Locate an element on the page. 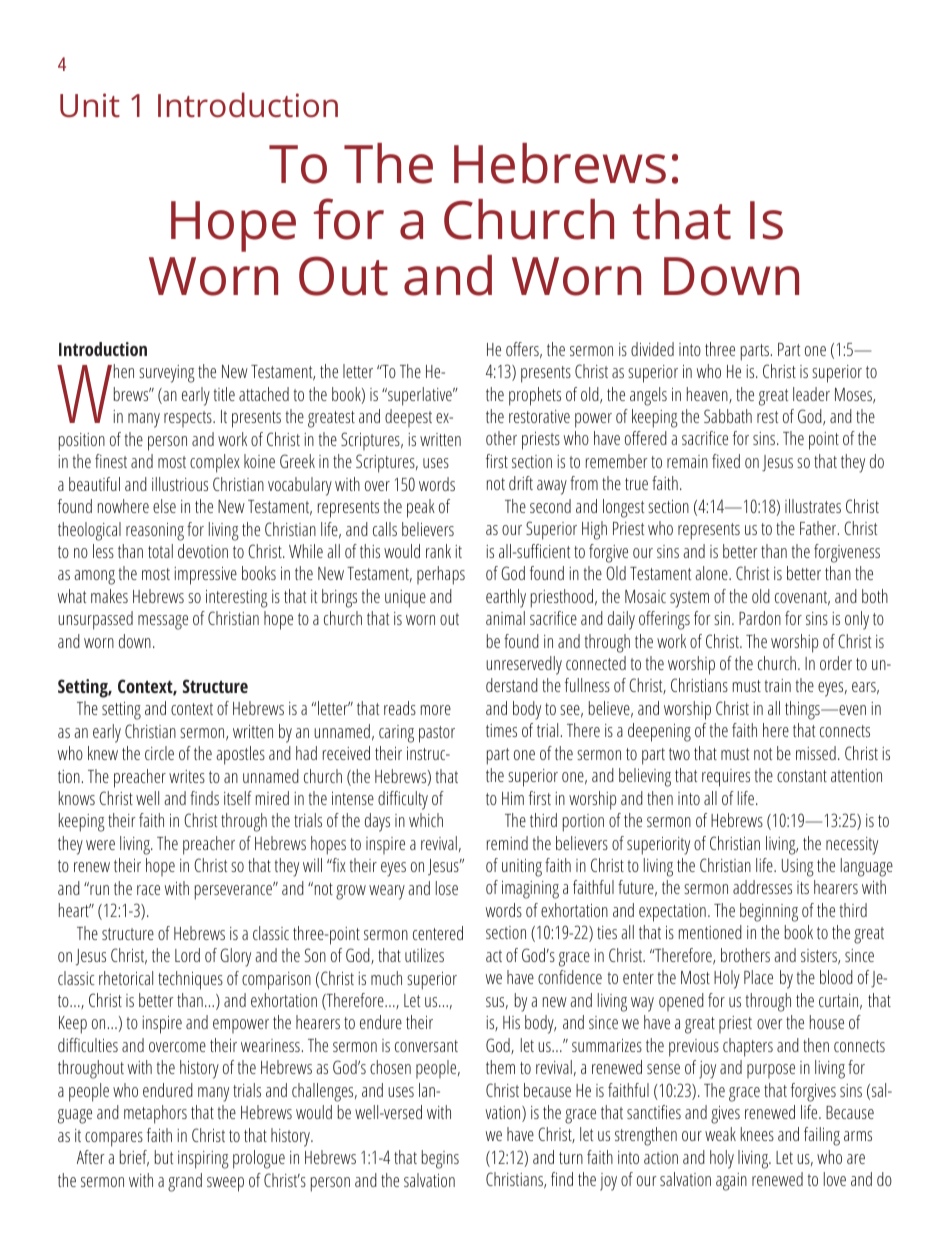 The width and height of the document is (952, 1256). constant is located at coordinates (802, 776).
